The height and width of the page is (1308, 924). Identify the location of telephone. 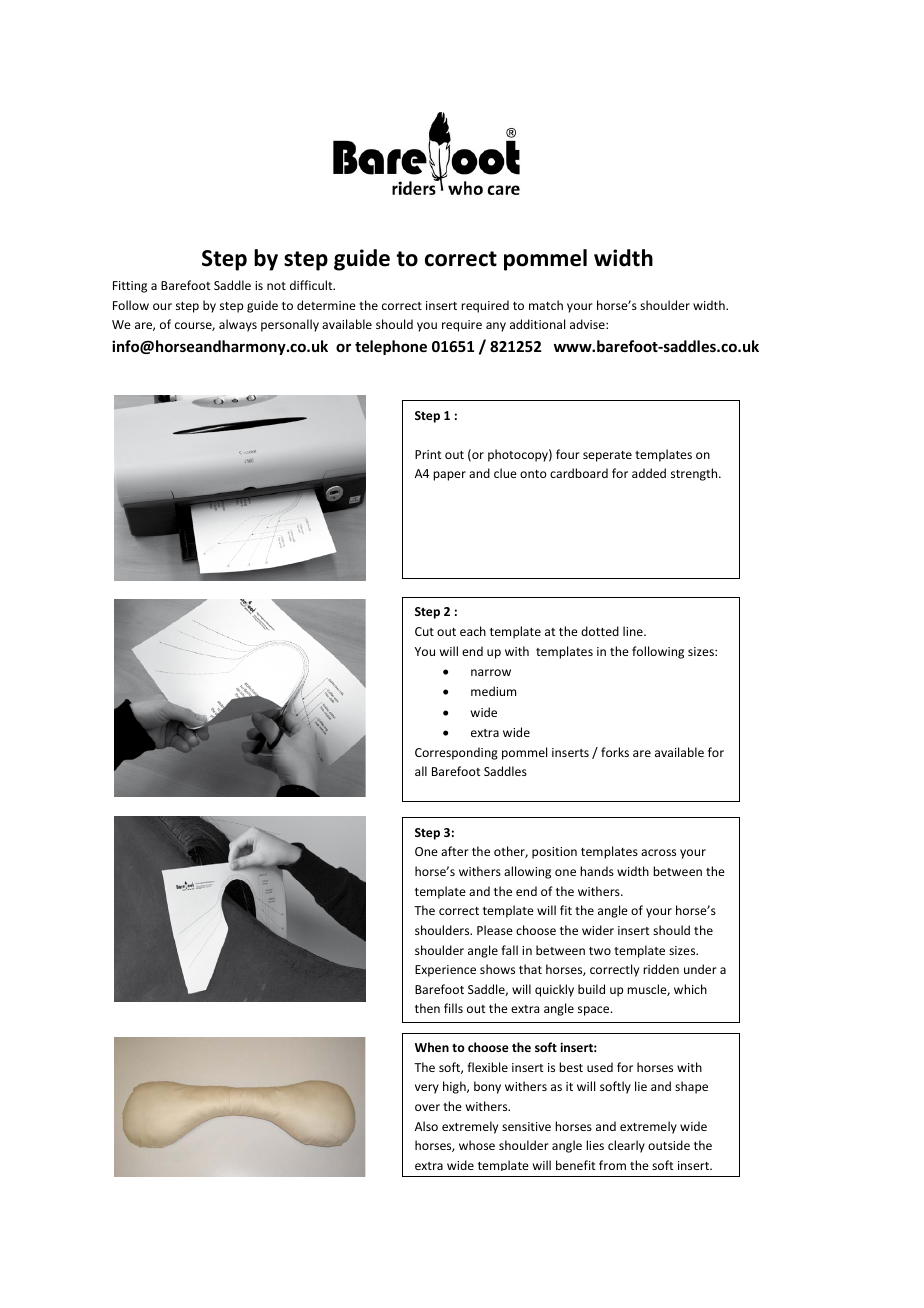
(391, 347).
